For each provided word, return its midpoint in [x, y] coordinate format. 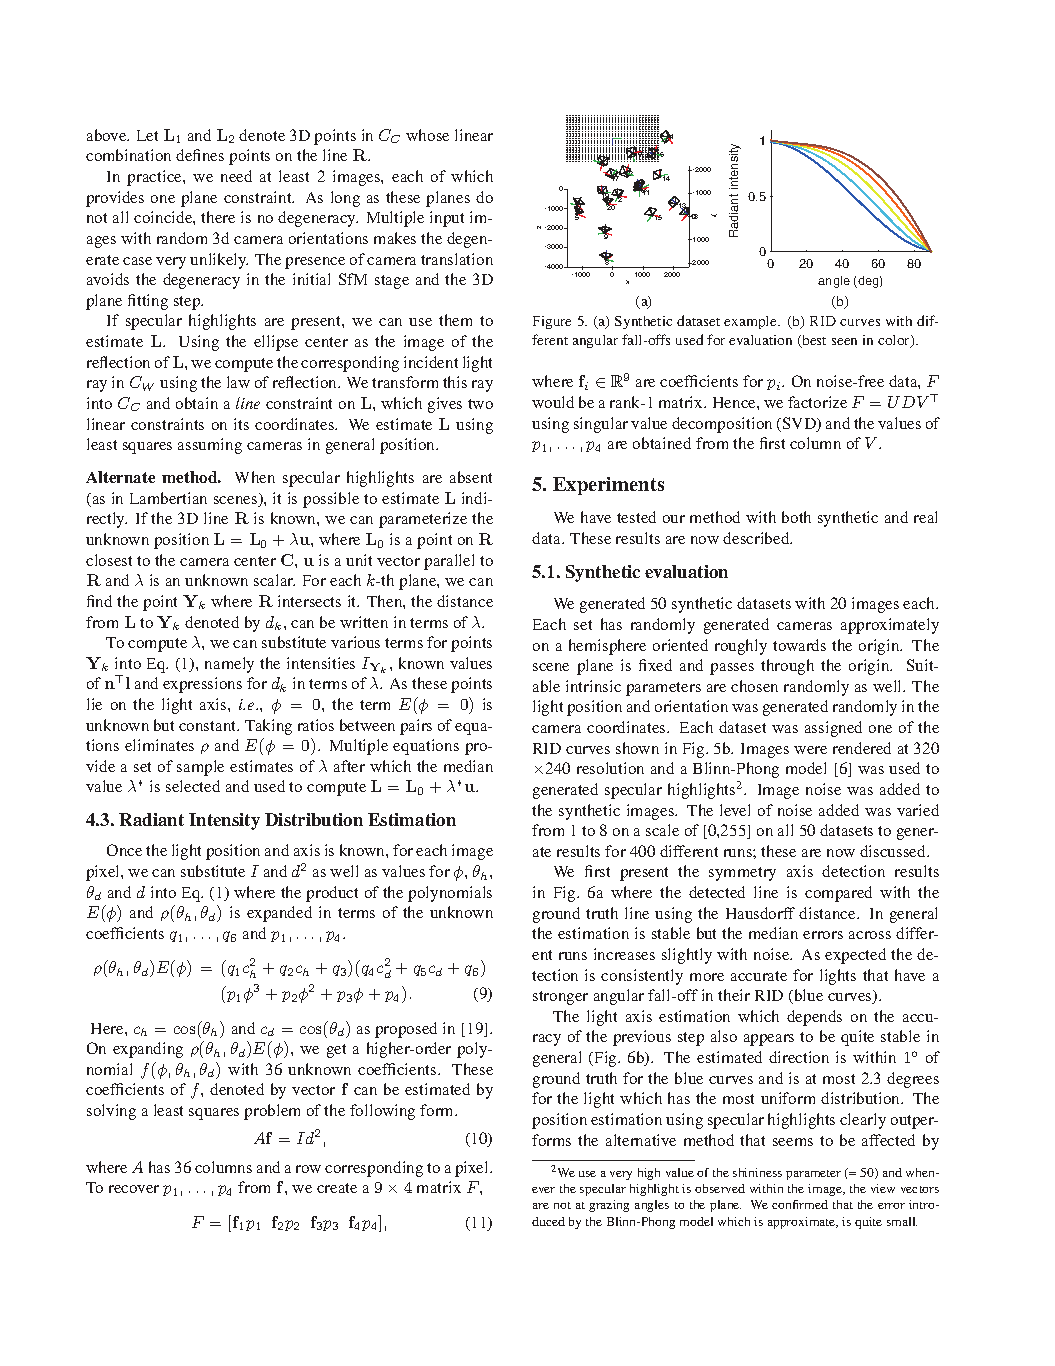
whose [427, 135]
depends [814, 1018]
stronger [560, 998]
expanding [148, 1050]
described [757, 538]
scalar [274, 580]
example [751, 322]
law [238, 382]
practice [155, 178]
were [810, 750]
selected [193, 786]
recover [134, 1189]
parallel [449, 562]
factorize [817, 402]
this [455, 382]
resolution [610, 768]
